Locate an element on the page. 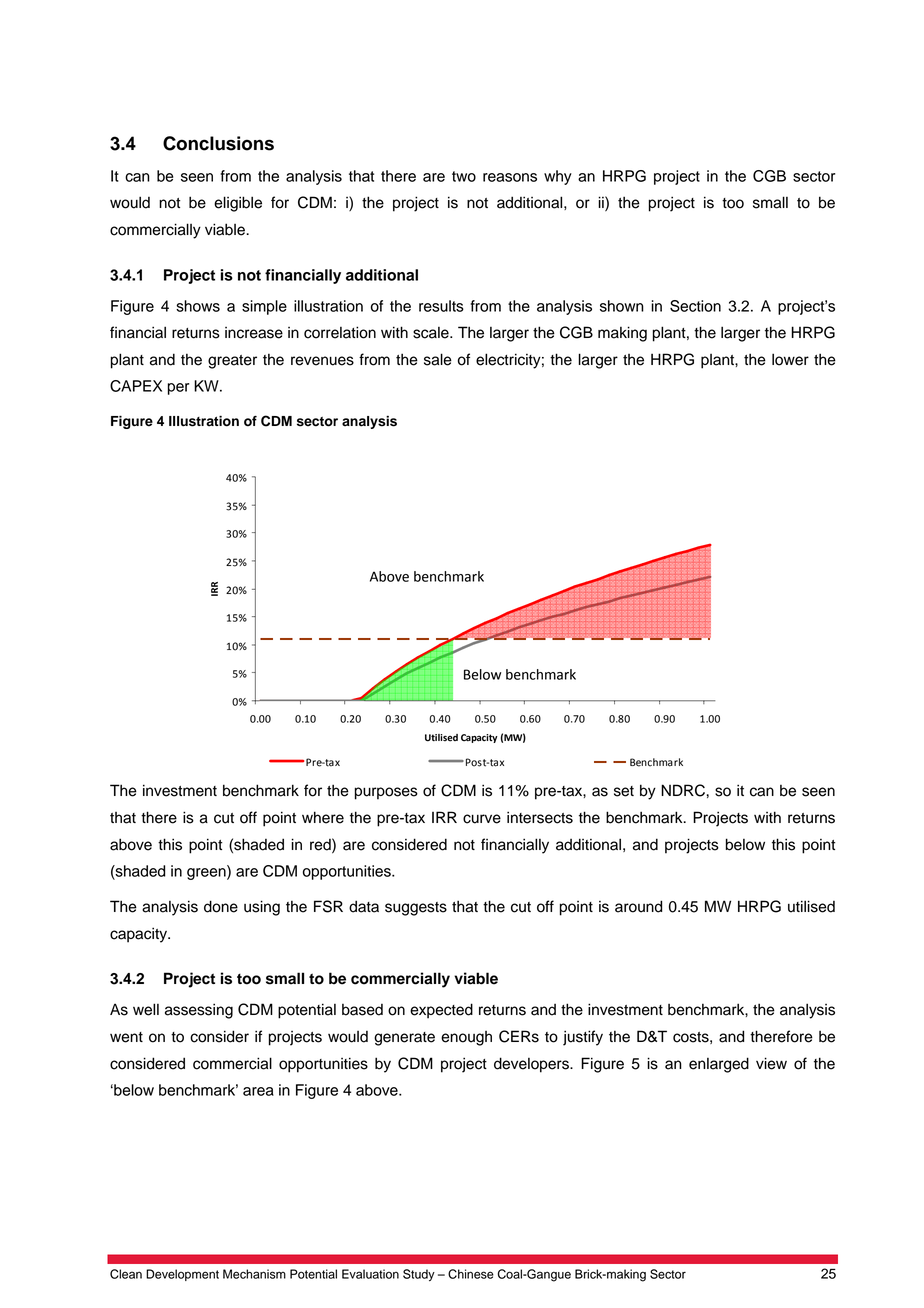 The height and width of the document is (1308, 924). Conclusions is located at coordinates (218, 143).
